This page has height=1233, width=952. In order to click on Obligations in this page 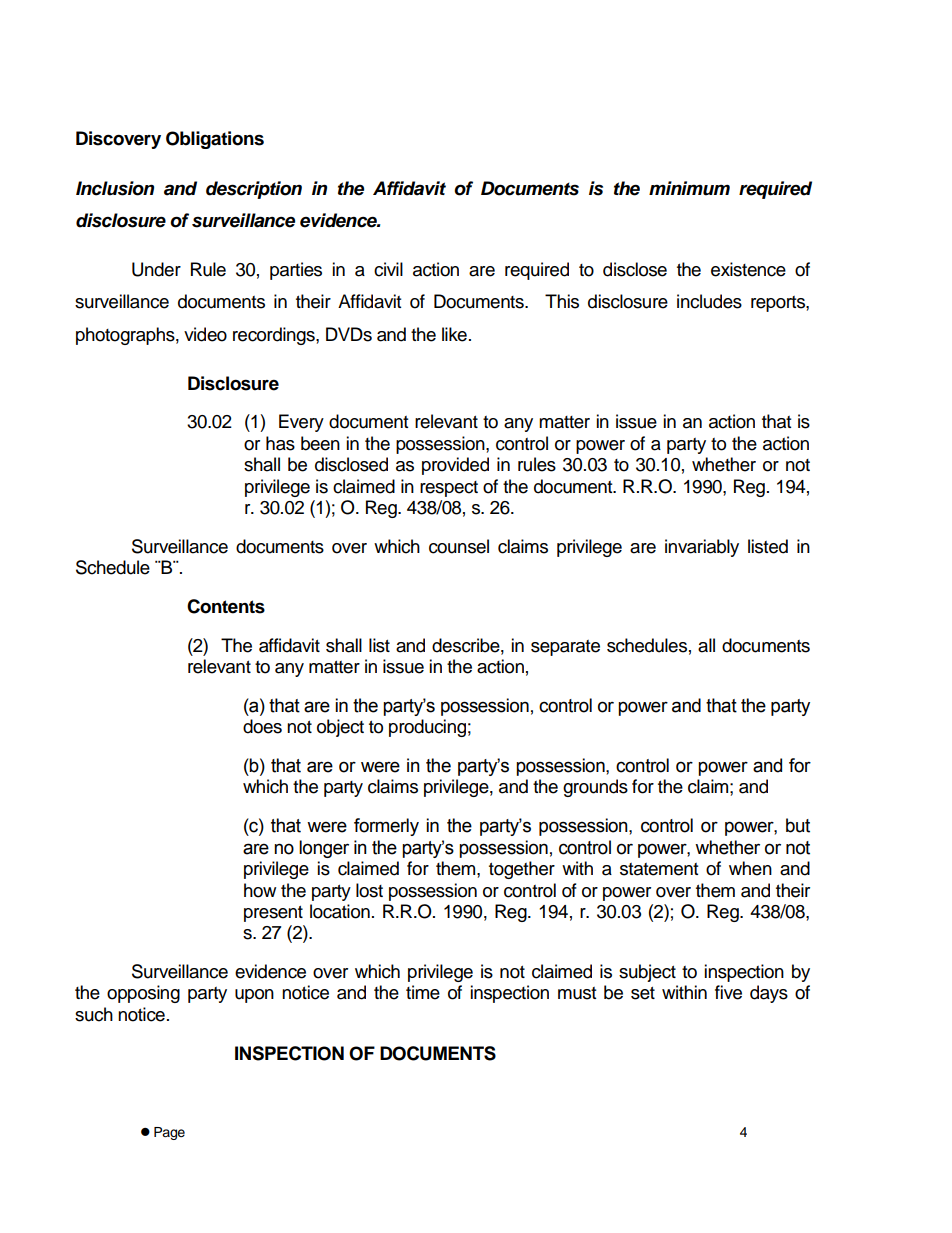, I will do `click(215, 140)`.
